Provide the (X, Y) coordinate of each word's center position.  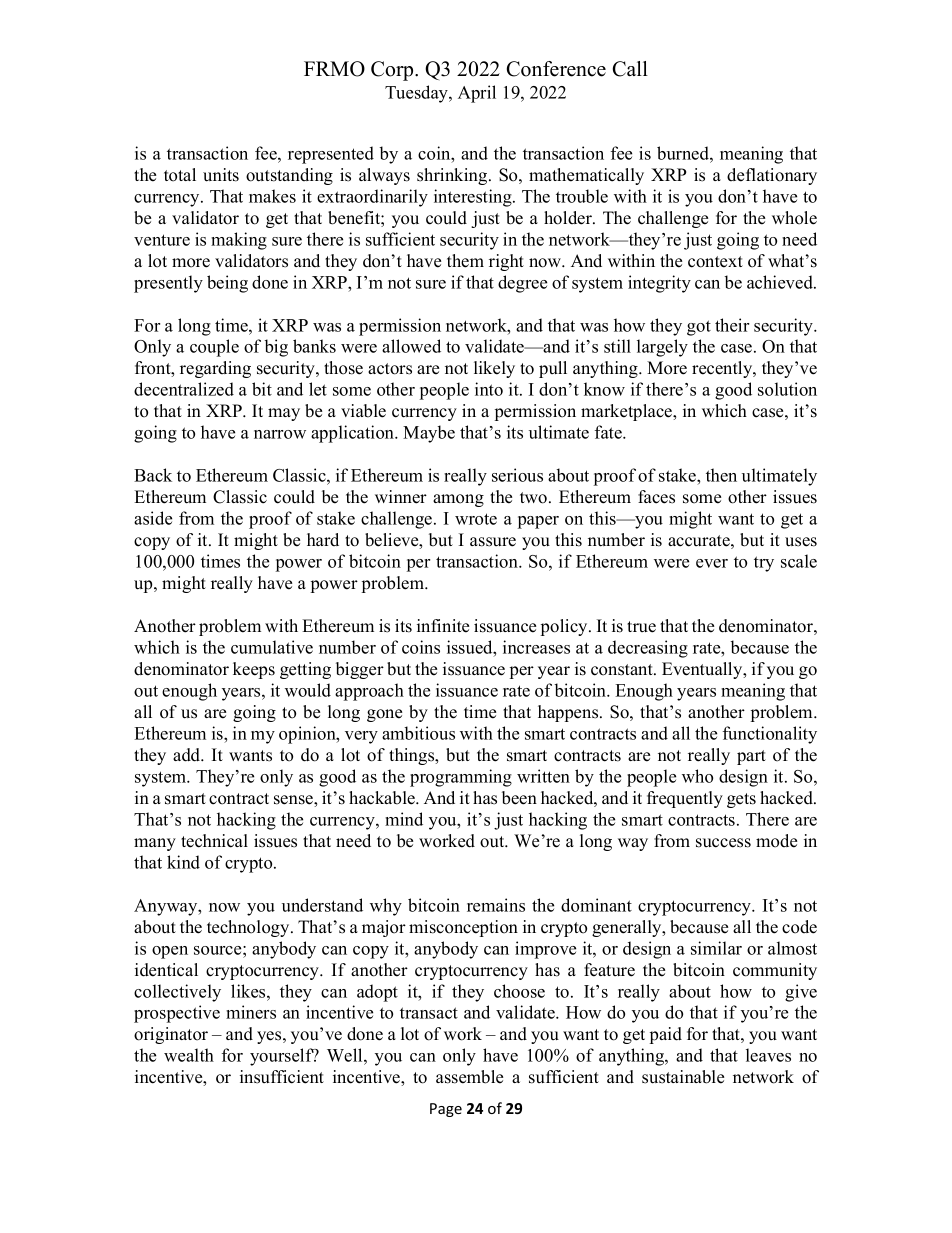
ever (712, 563)
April (477, 94)
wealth (189, 1055)
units (221, 175)
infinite (443, 626)
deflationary (772, 176)
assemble (469, 1077)
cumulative (272, 647)
